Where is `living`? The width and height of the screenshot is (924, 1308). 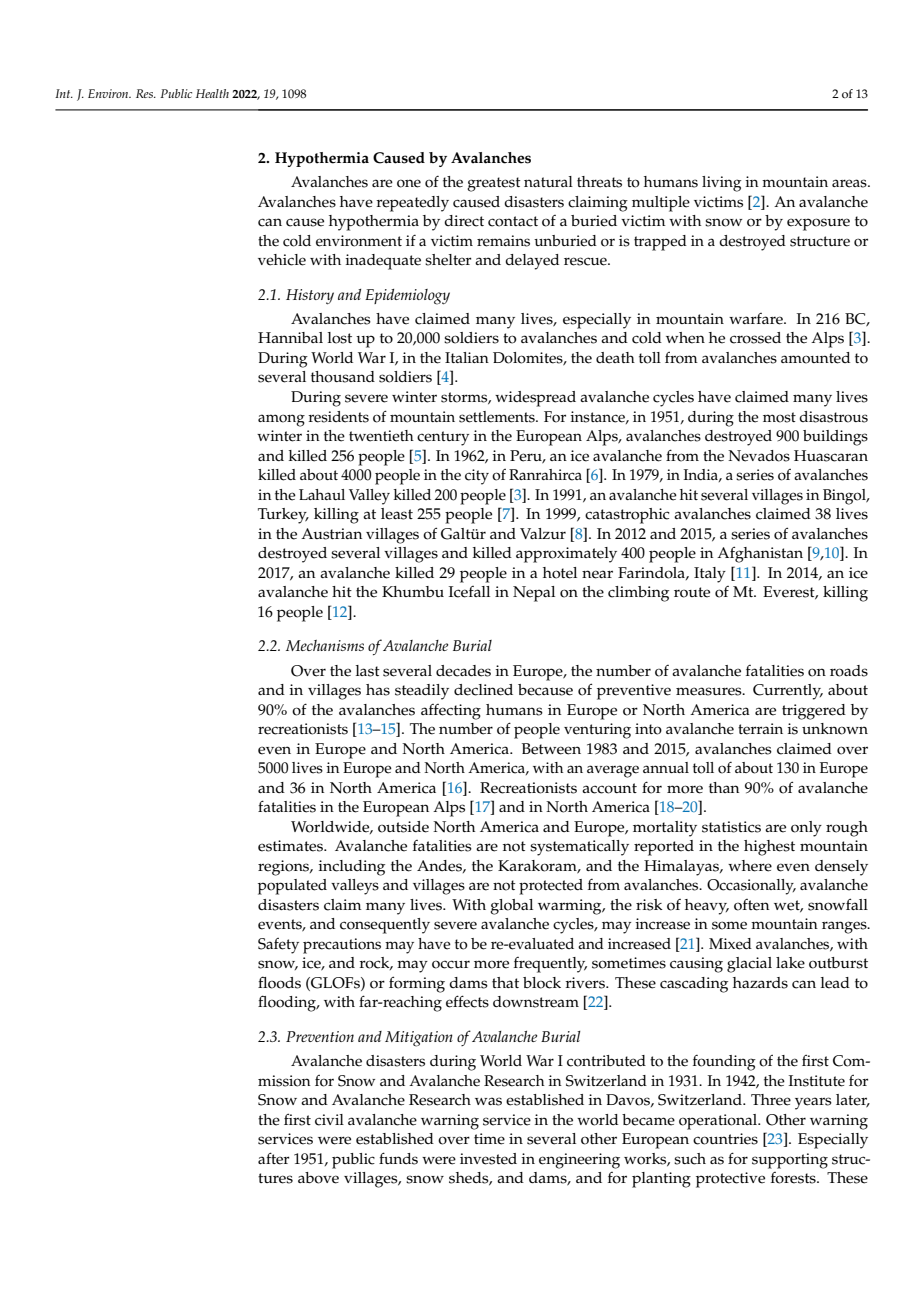
living is located at coordinates (721, 184).
